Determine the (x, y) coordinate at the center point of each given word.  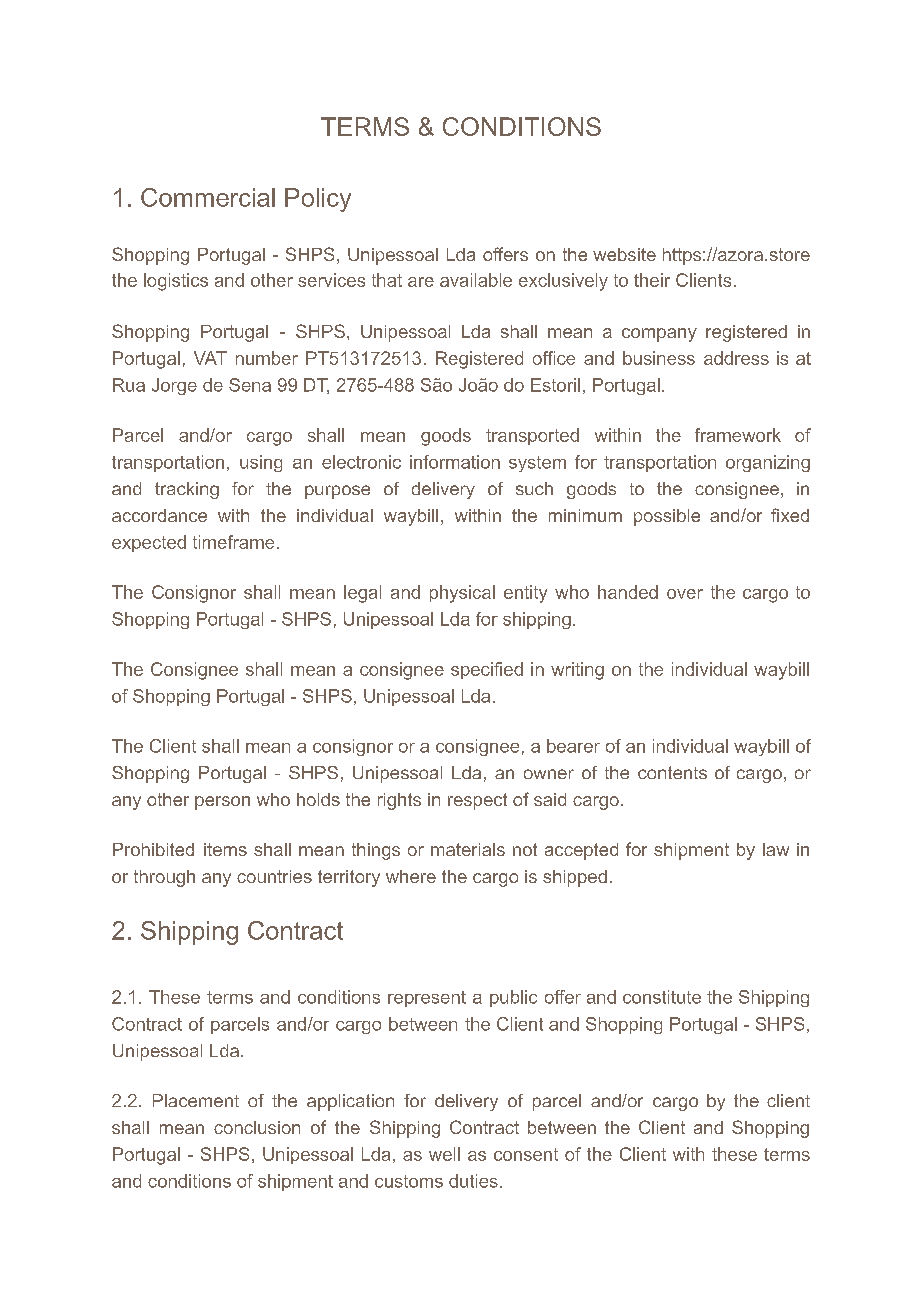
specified (487, 670)
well (444, 1154)
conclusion (257, 1127)
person (222, 803)
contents (672, 772)
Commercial (208, 197)
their (652, 280)
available (476, 280)
